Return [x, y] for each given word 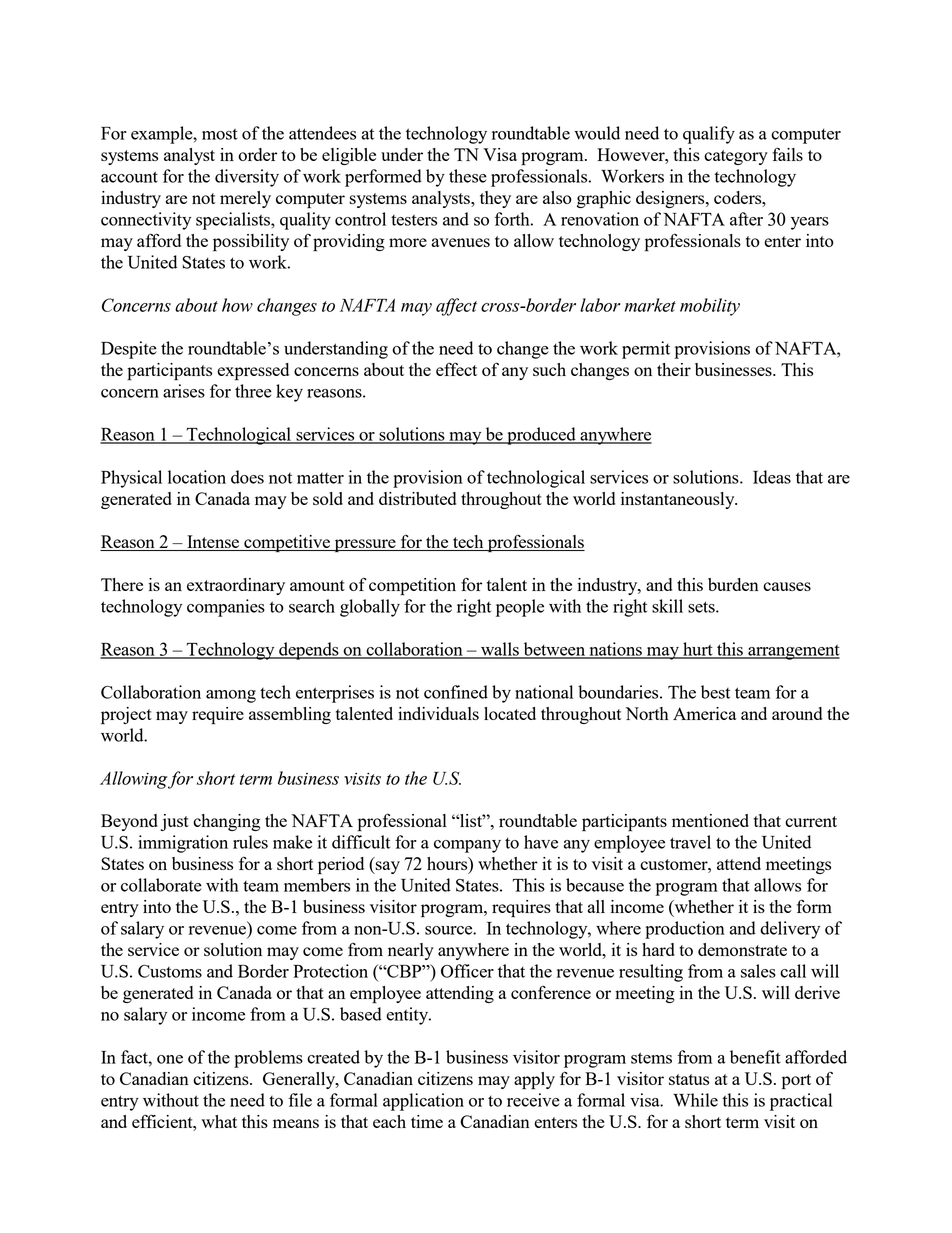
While [695, 1100]
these [468, 176]
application [423, 1102]
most [220, 134]
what [219, 1121]
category [736, 157]
